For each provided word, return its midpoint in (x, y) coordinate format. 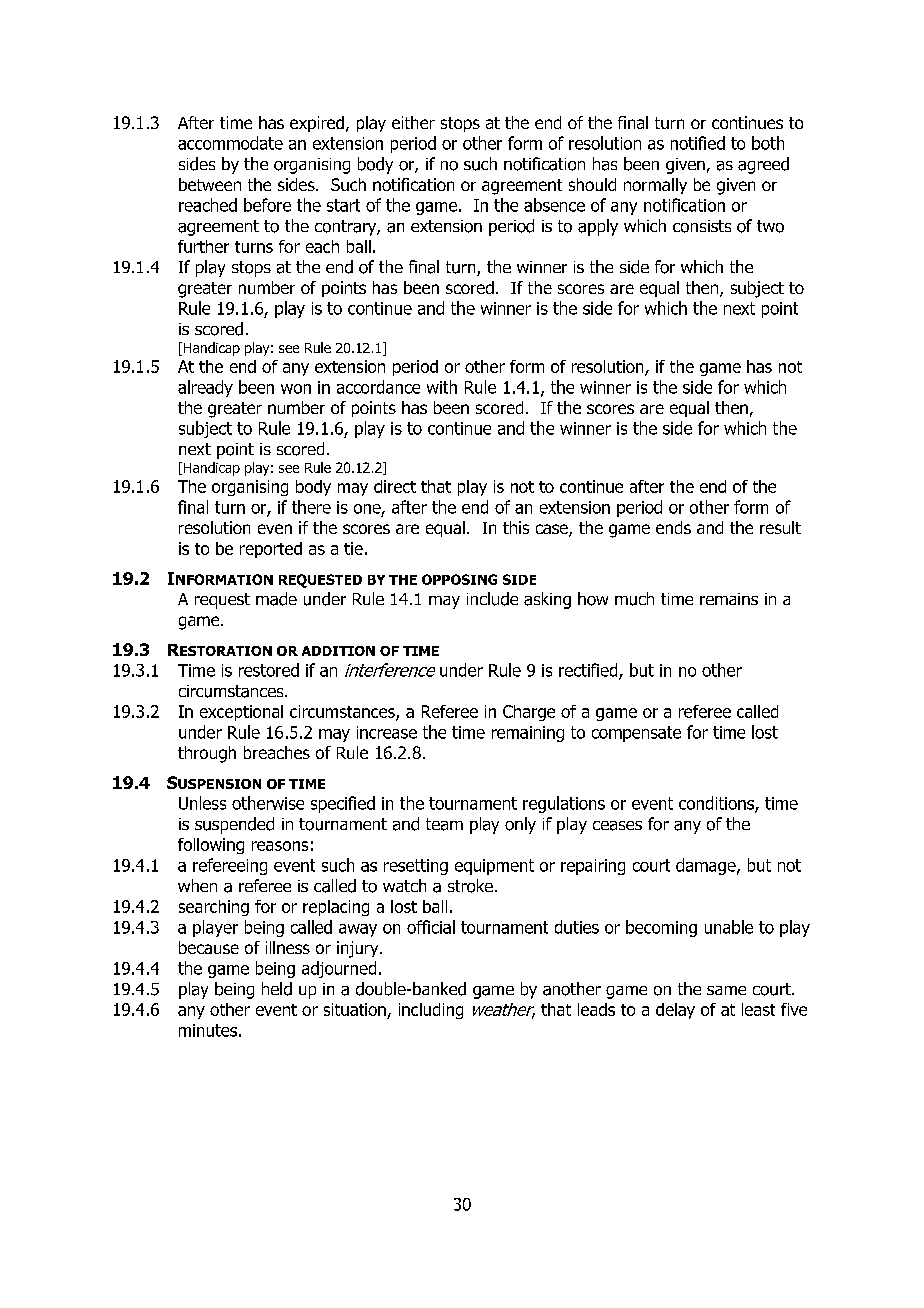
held (277, 989)
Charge (529, 713)
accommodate (230, 143)
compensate (636, 734)
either (413, 122)
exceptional (241, 713)
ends (673, 527)
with (442, 387)
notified (698, 143)
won (296, 389)
